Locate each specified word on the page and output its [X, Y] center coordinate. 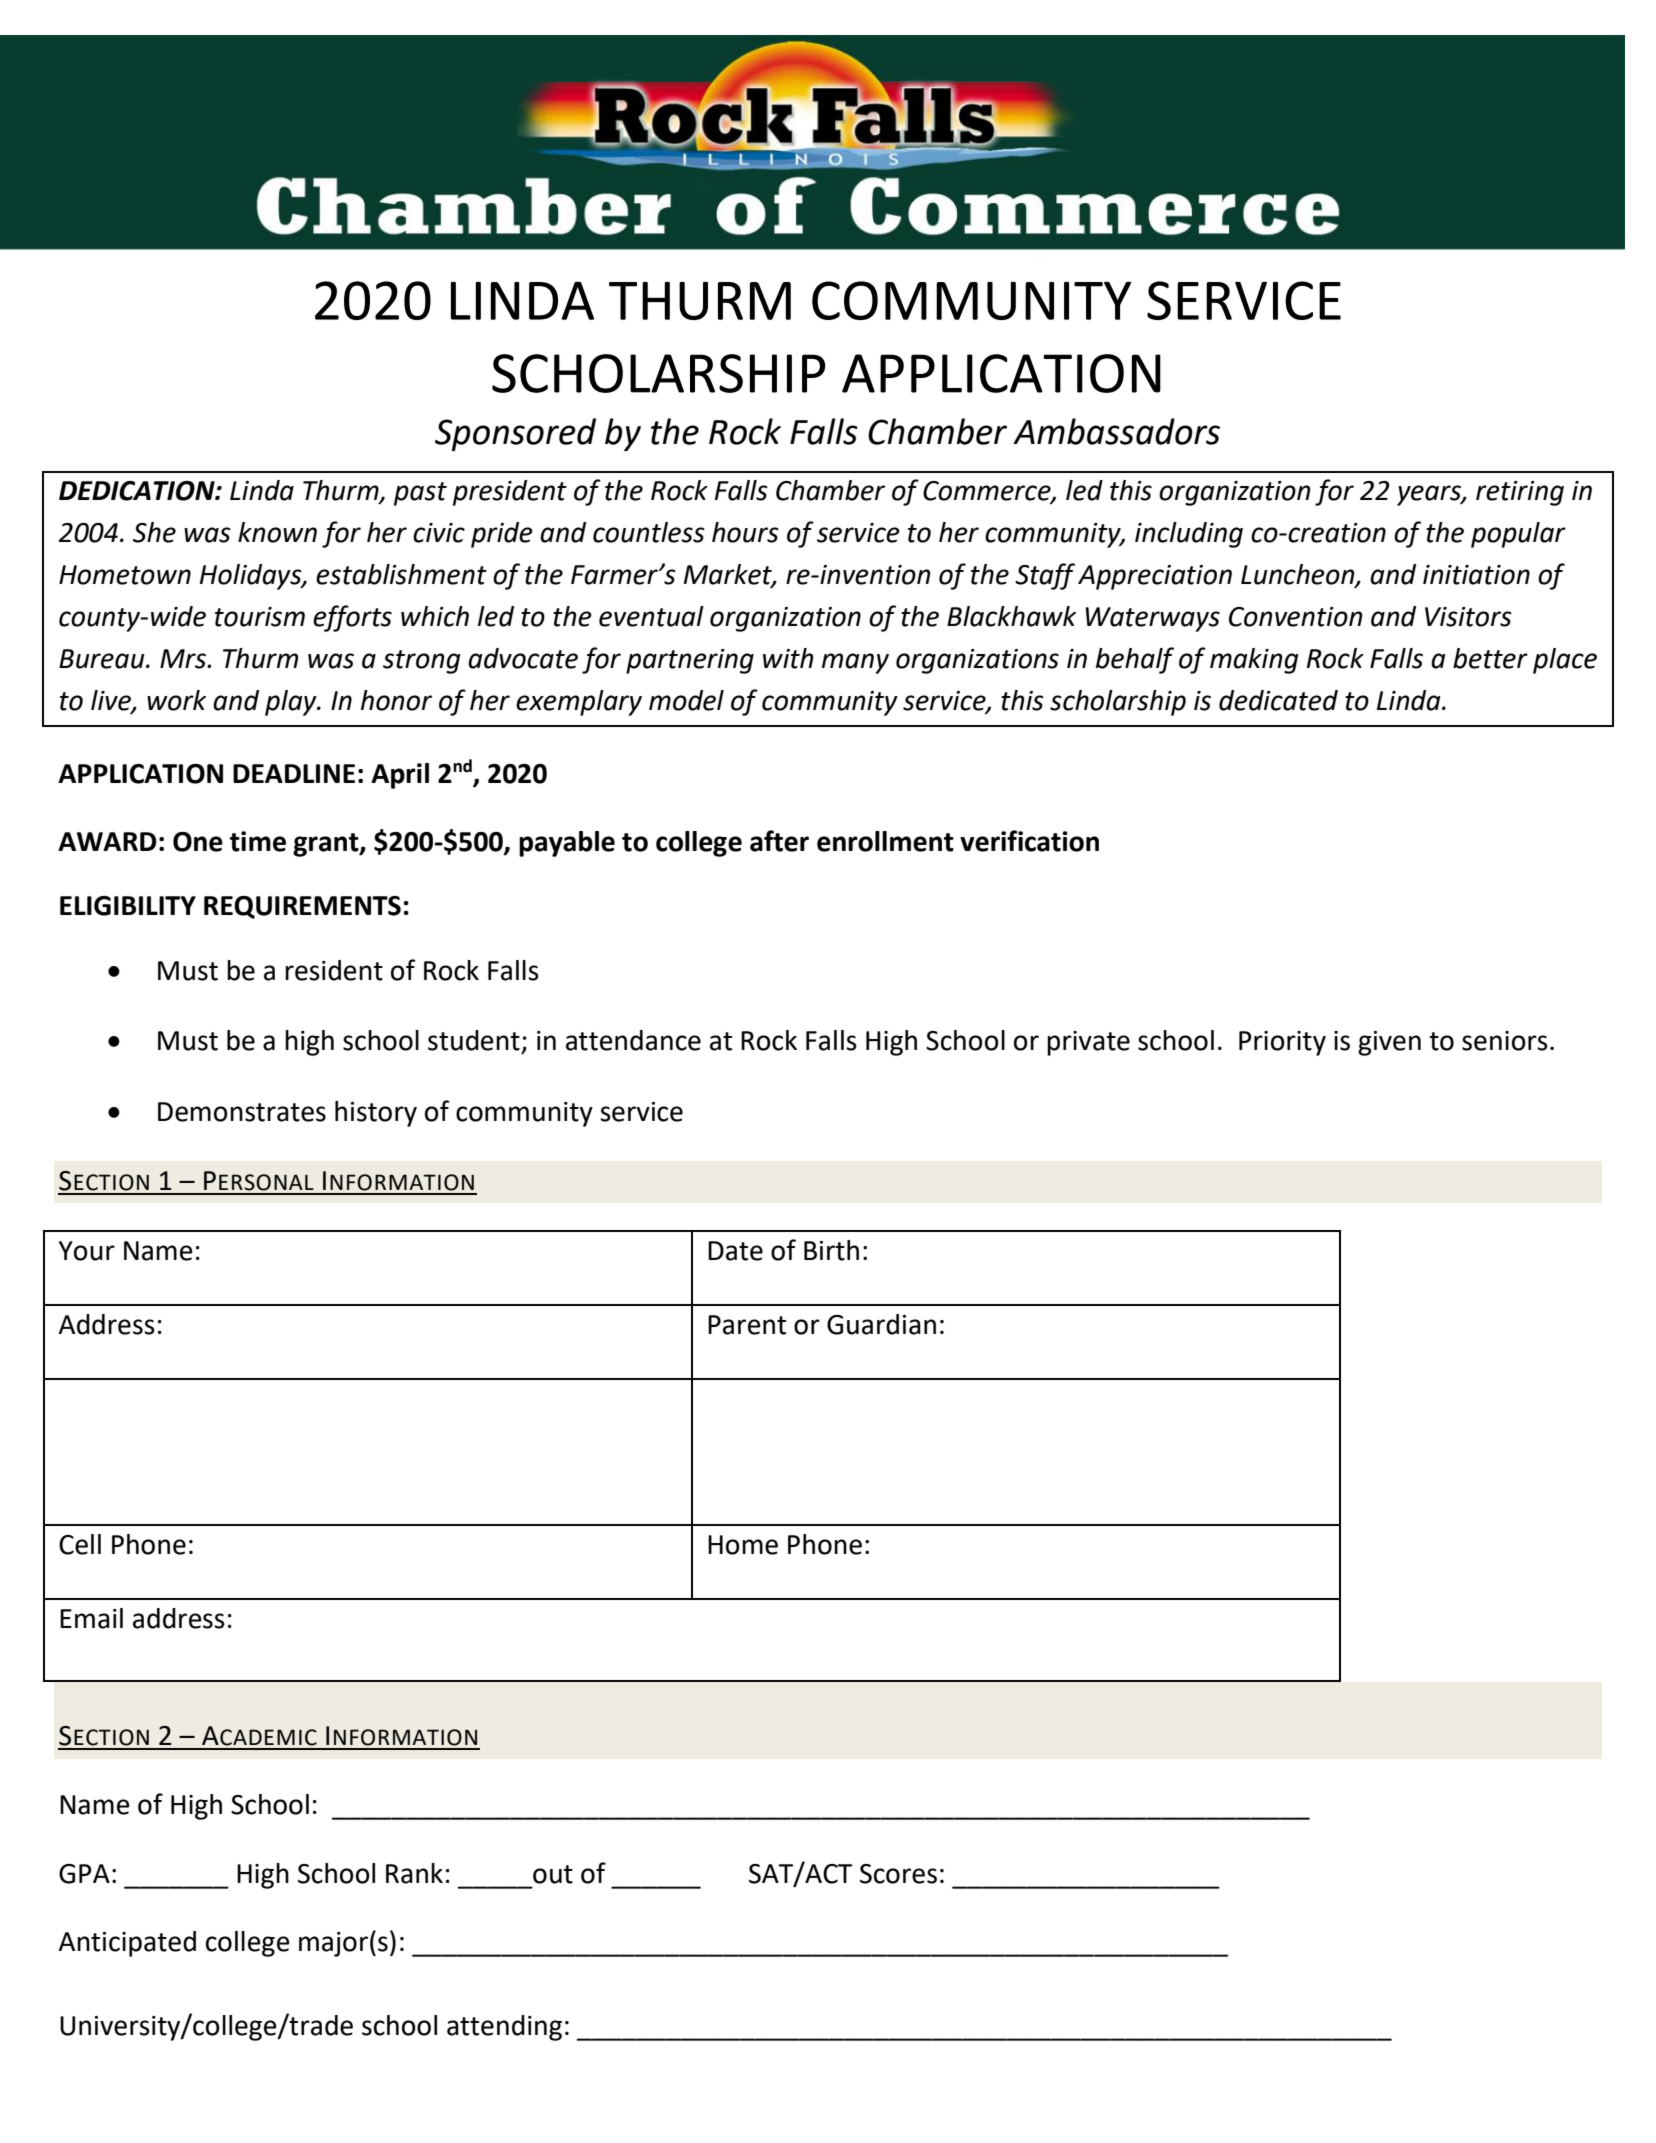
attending [504, 2028]
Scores [898, 1874]
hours [745, 532]
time [258, 841]
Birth [831, 1250]
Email [91, 1618]
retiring [1520, 493]
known [277, 532]
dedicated [1278, 700]
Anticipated [127, 1944]
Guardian [881, 1324]
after [779, 841]
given [1389, 1043]
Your [87, 1251]
